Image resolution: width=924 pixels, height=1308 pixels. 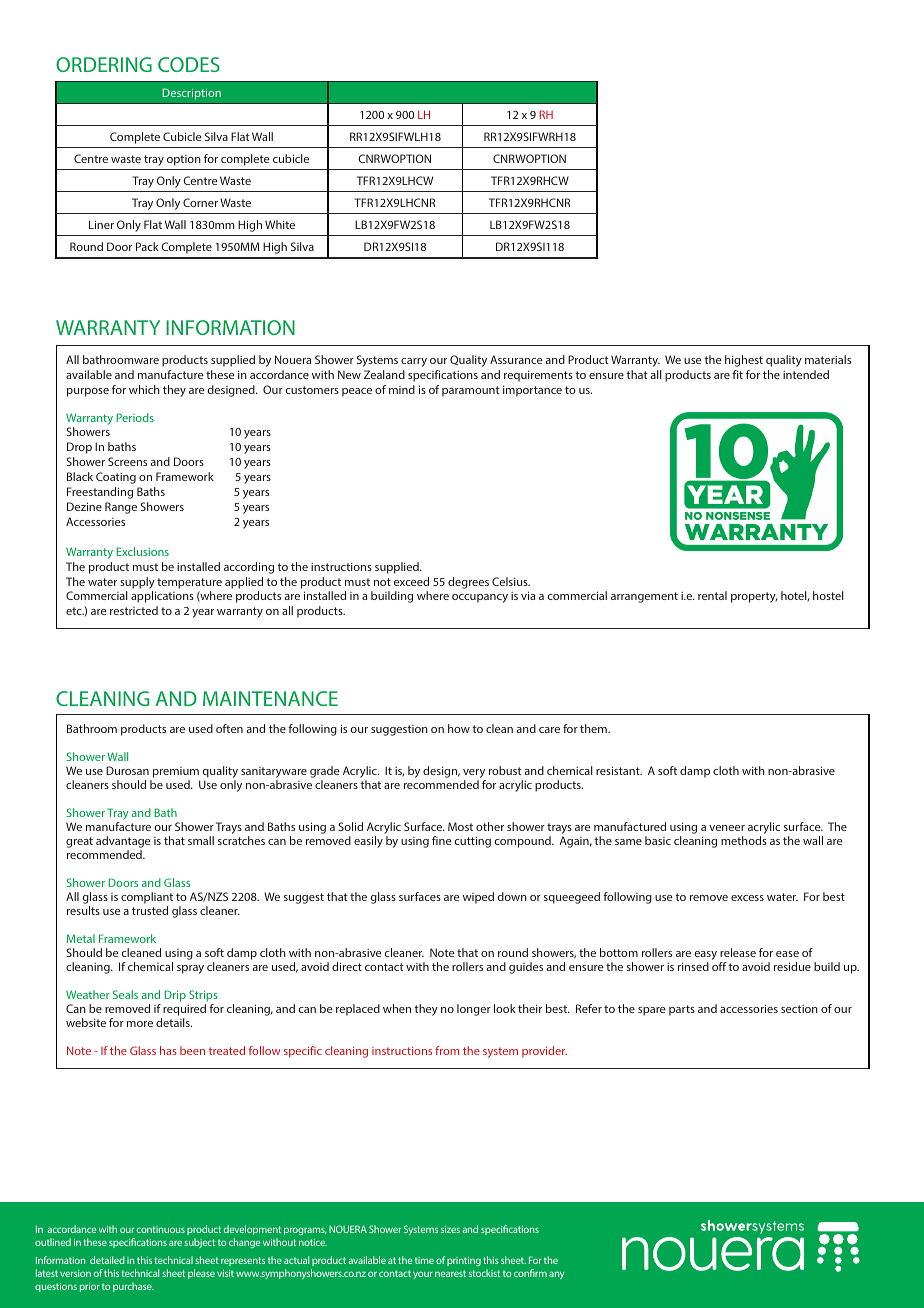 What do you see at coordinates (828, 359) in the screenshot?
I see `materials` at bounding box center [828, 359].
